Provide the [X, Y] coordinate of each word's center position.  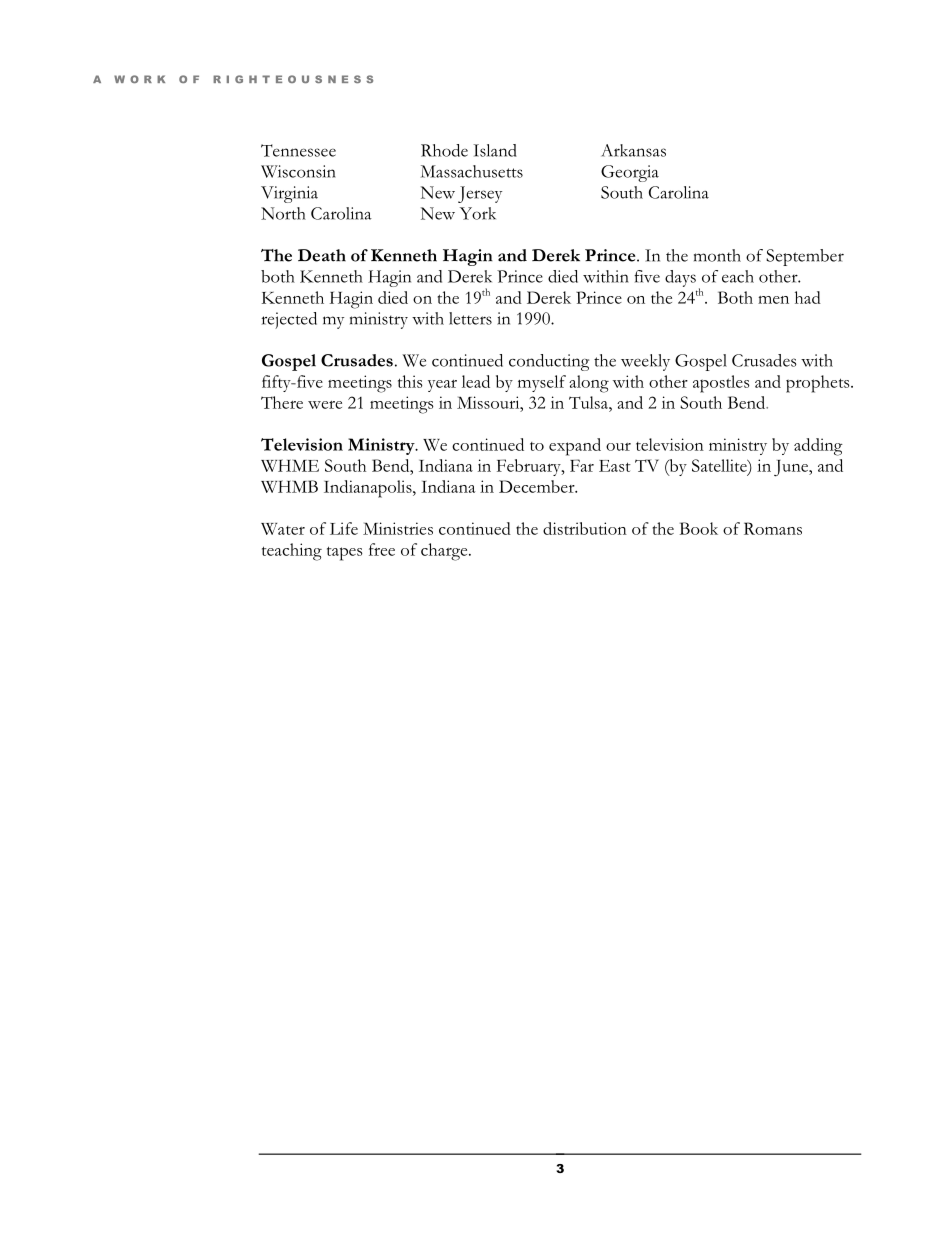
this [410, 381]
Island [495, 150]
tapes [345, 553]
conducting [549, 362]
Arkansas [633, 150]
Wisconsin [298, 171]
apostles [721, 384]
